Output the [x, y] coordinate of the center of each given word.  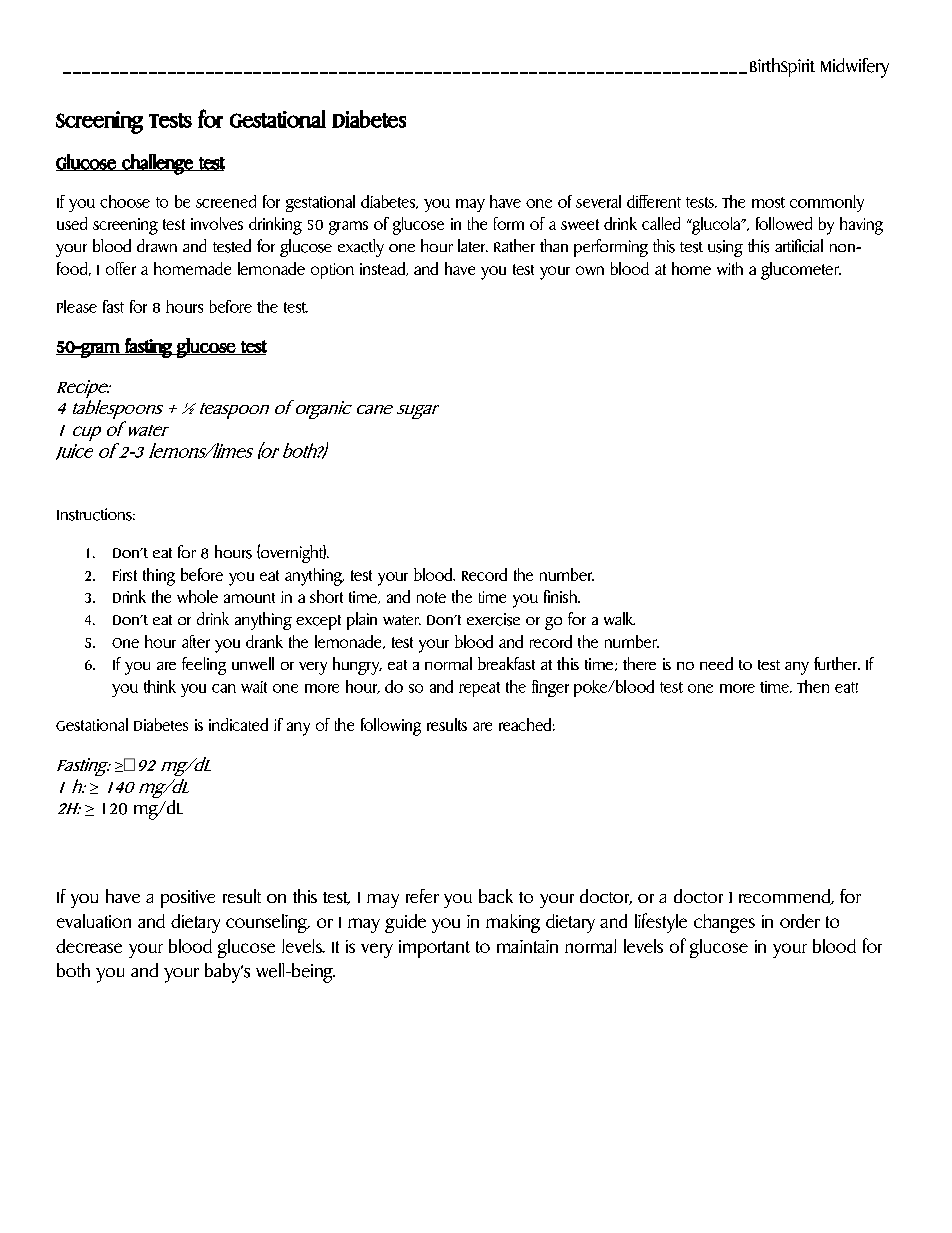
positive [188, 899]
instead [384, 269]
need [716, 663]
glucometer [801, 271]
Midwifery [855, 68]
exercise [493, 619]
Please [77, 306]
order [800, 921]
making [513, 923]
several [598, 201]
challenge [157, 164]
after [196, 641]
